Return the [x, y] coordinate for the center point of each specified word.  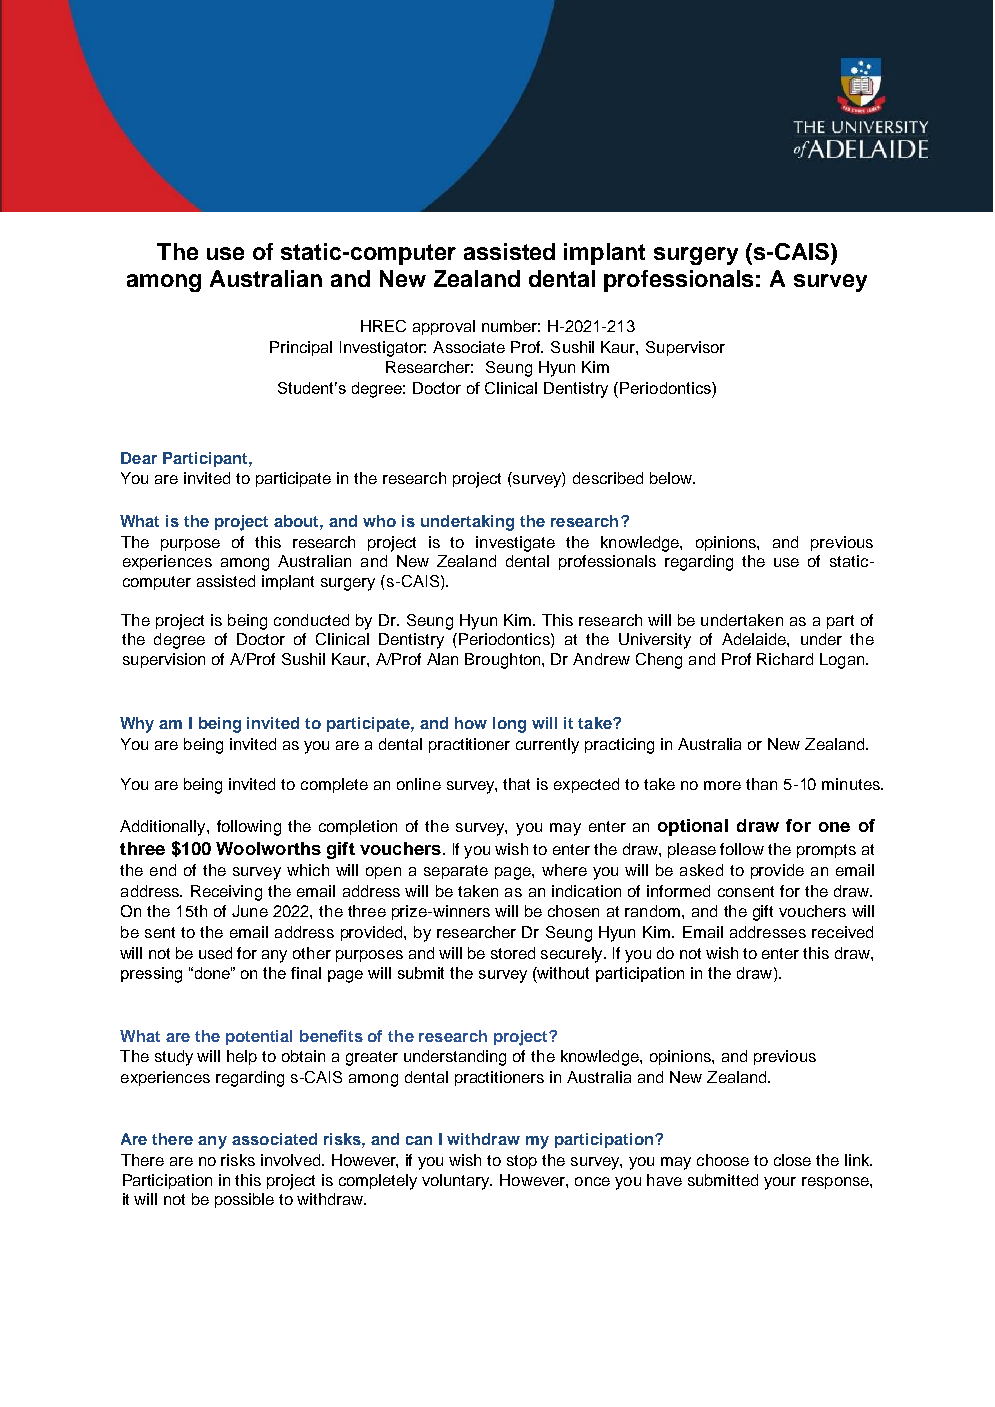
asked [701, 870]
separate [456, 872]
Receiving [226, 893]
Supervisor [685, 348]
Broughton [504, 661]
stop [522, 1162]
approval [444, 327]
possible [244, 1200]
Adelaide [755, 639]
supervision [164, 660]
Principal [301, 348]
